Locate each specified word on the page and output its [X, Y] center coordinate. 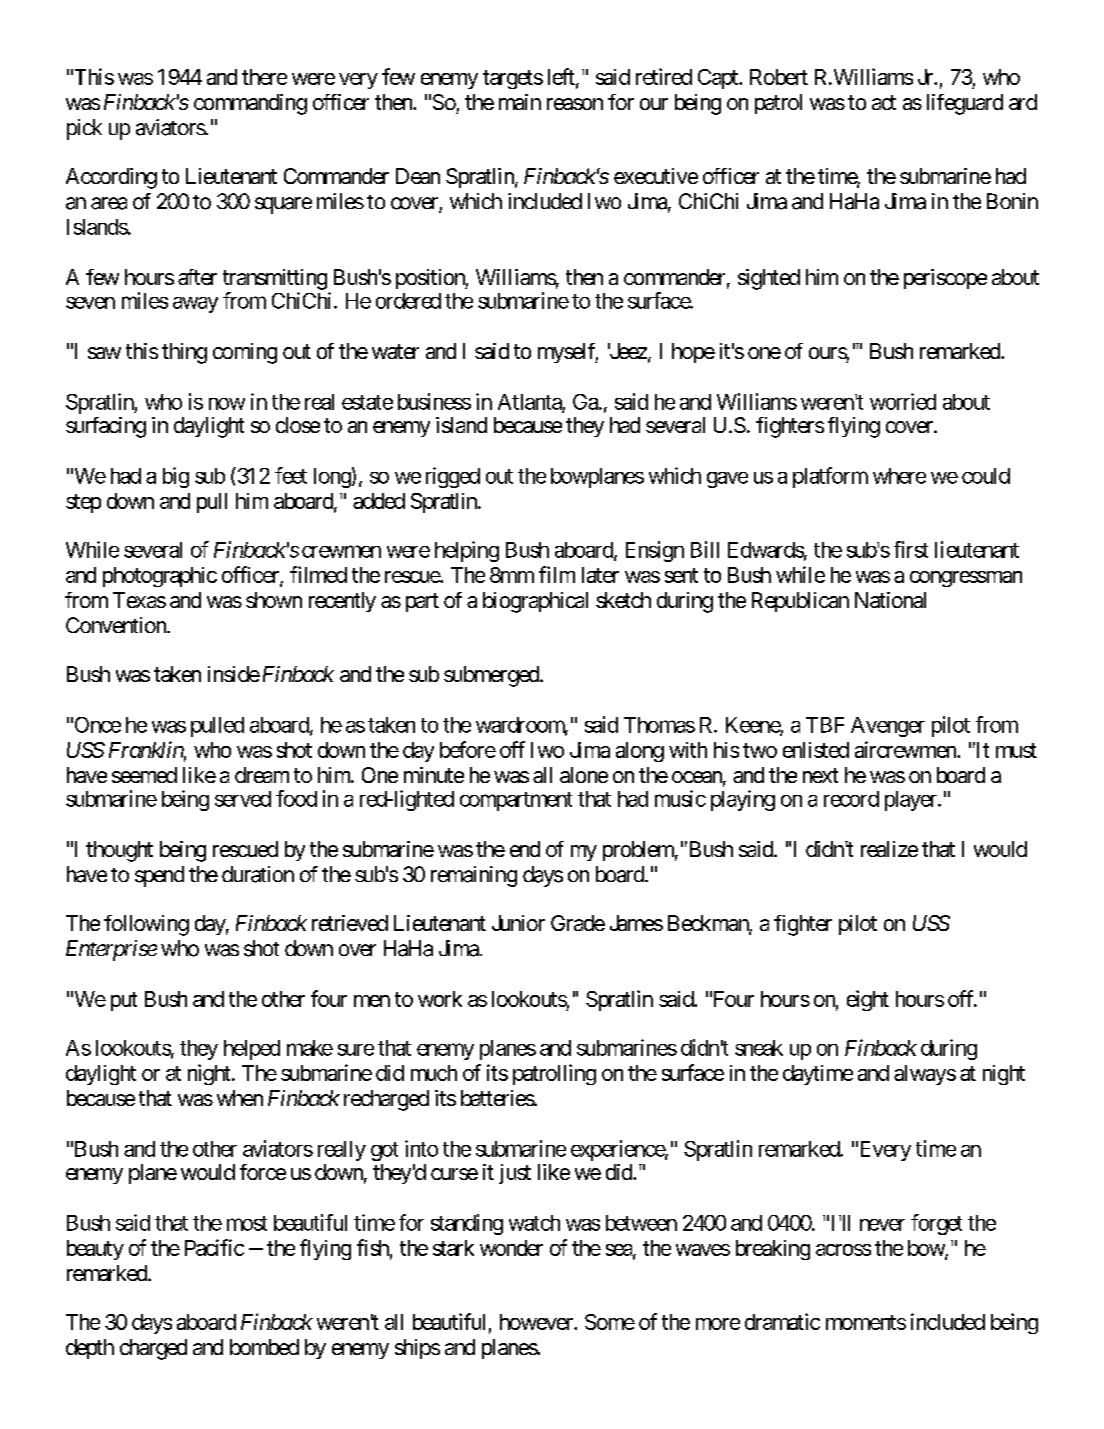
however [537, 1322]
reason [575, 104]
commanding [250, 104]
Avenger [888, 727]
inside [234, 674]
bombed [264, 1347]
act [884, 102]
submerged [492, 676]
